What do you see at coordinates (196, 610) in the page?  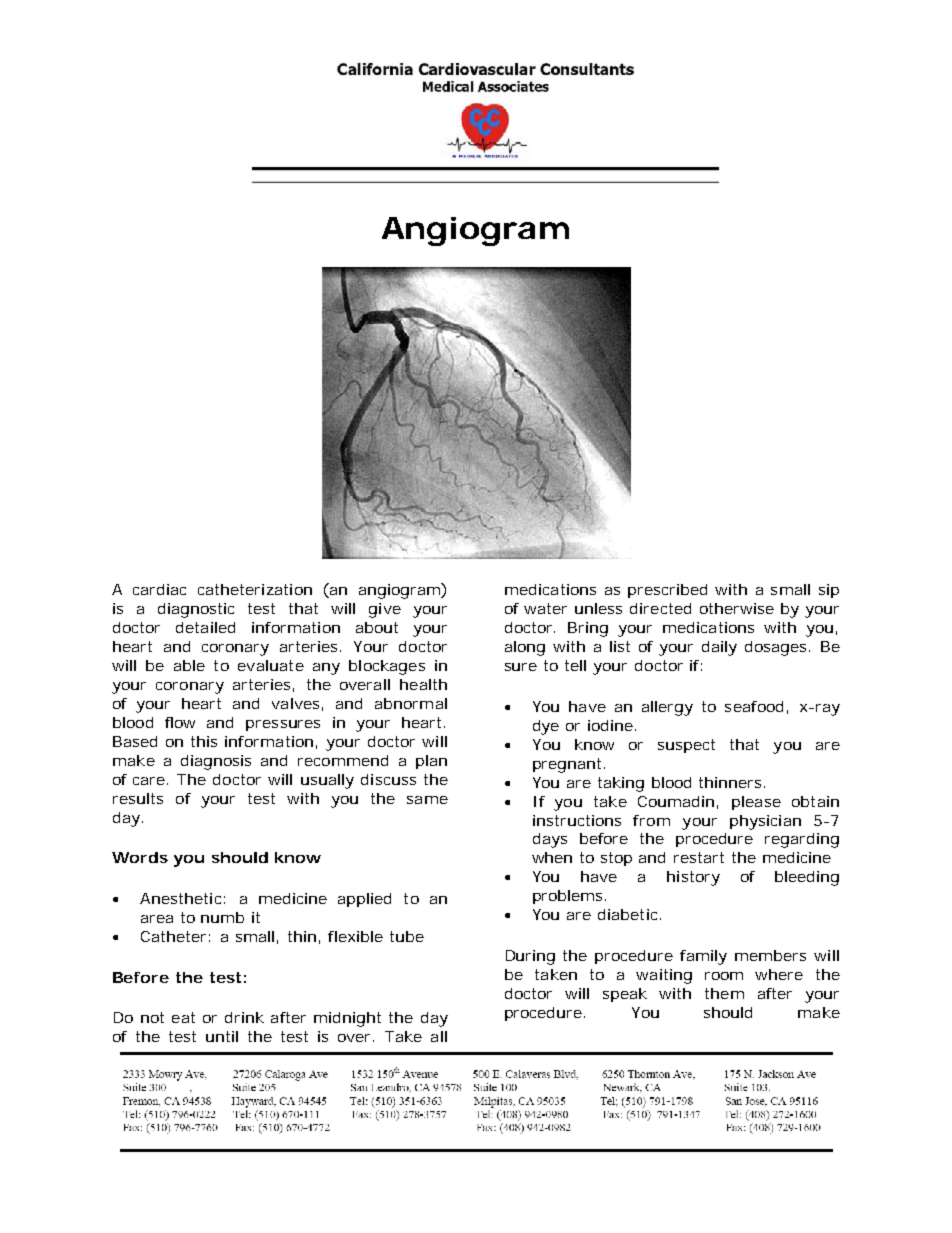 I see `diagnostic` at bounding box center [196, 610].
